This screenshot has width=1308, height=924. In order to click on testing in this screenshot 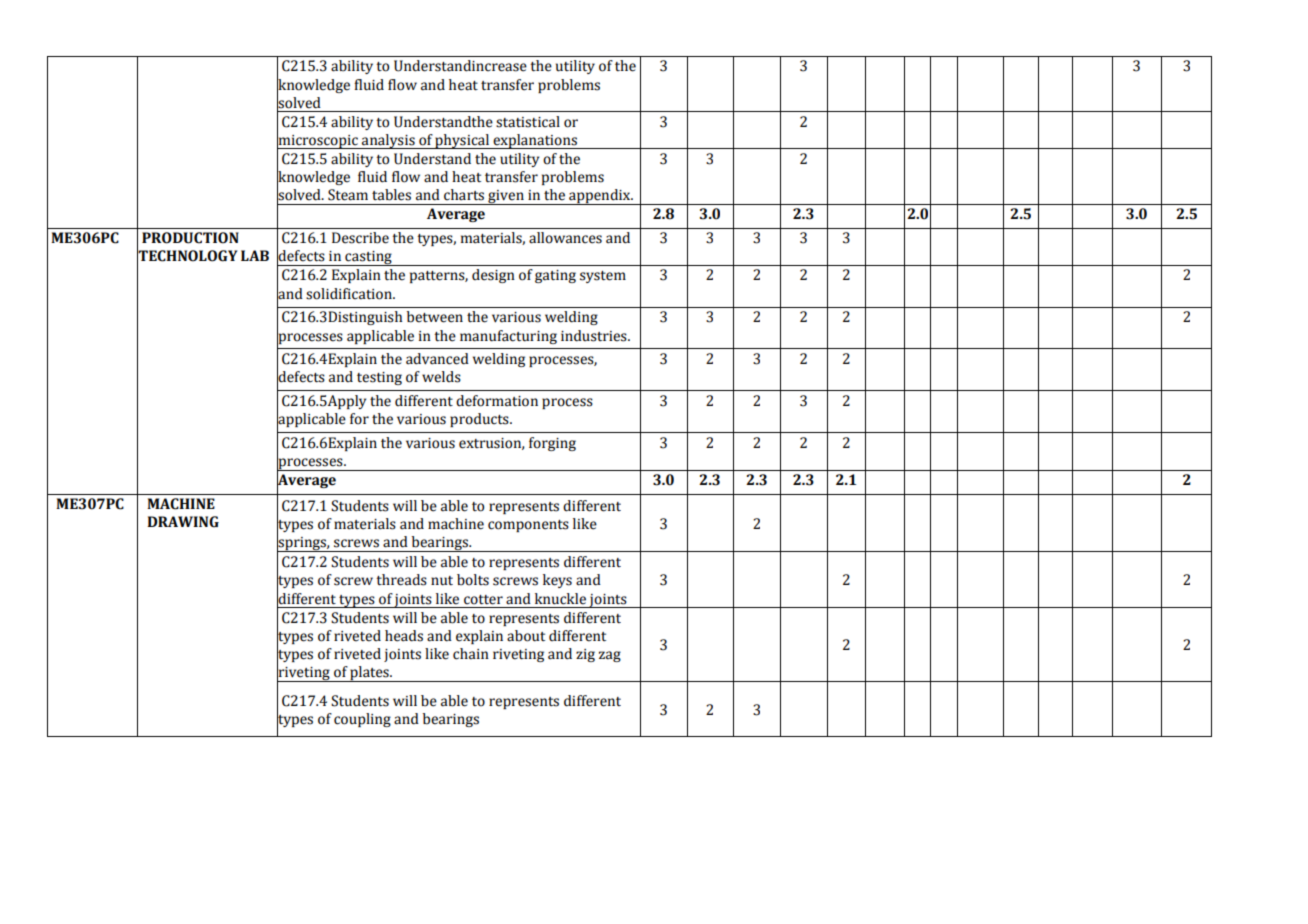, I will do `click(379, 378)`.
